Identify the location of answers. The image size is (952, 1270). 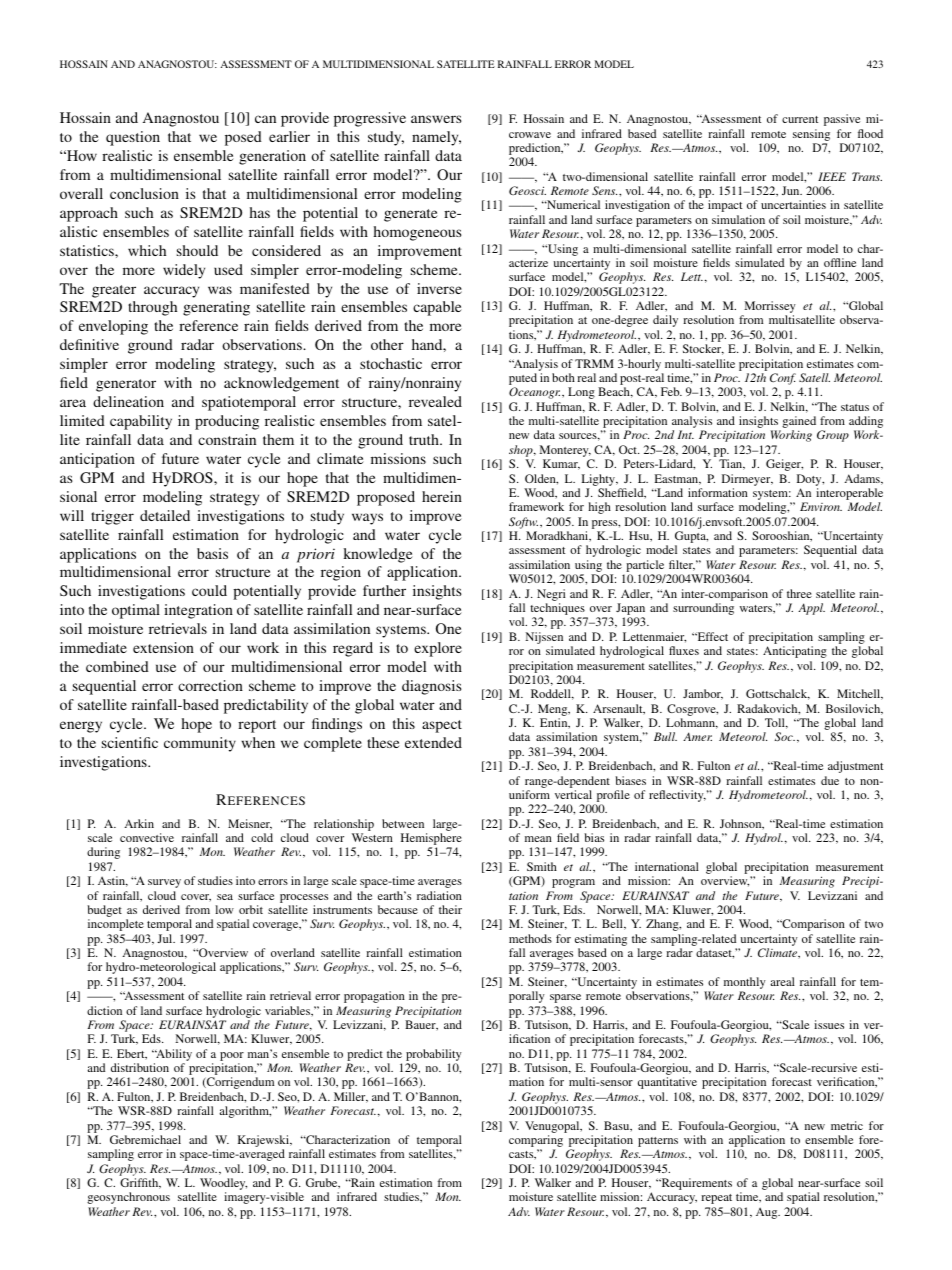
(436, 119).
